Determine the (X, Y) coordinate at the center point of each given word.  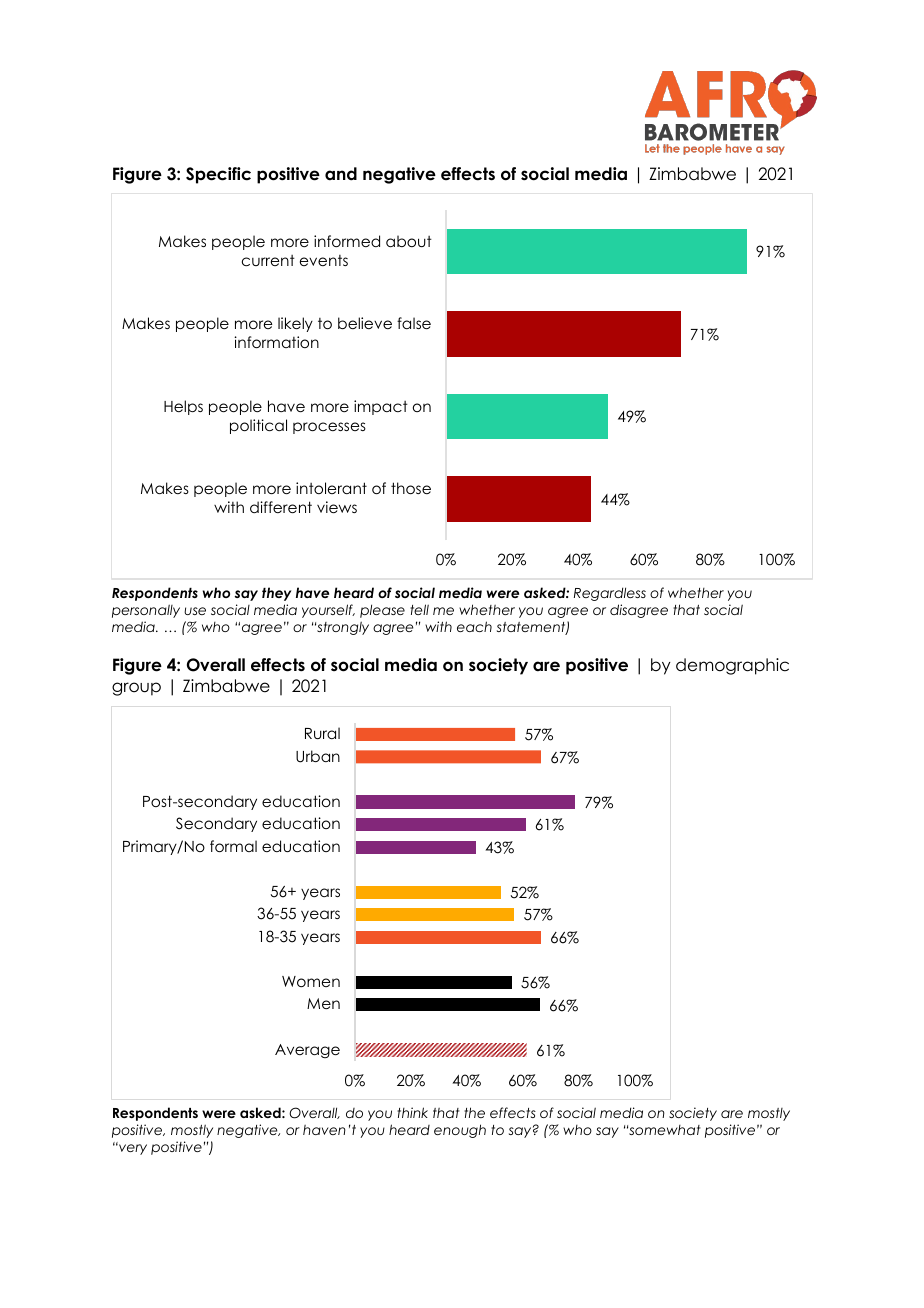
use (195, 611)
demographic (732, 666)
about (409, 241)
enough (460, 1131)
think (412, 1112)
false (414, 323)
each (474, 626)
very (132, 1149)
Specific (218, 175)
